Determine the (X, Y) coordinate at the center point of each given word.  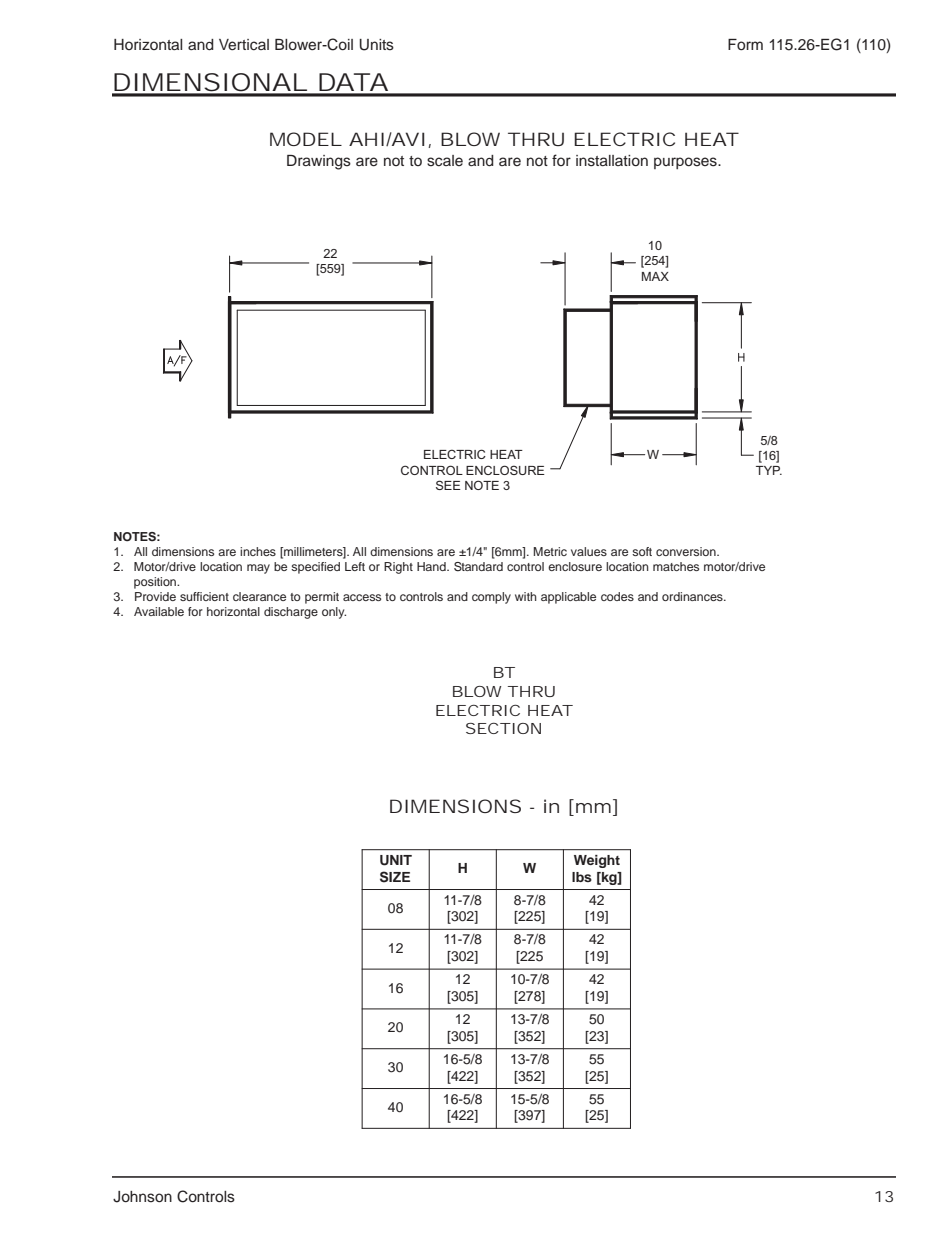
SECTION (503, 728)
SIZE (395, 877)
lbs (582, 877)
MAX (655, 276)
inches (258, 551)
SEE (448, 485)
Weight (597, 861)
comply (491, 598)
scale (445, 161)
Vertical (244, 45)
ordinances (693, 596)
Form (745, 44)
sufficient (204, 596)
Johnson (142, 1197)
